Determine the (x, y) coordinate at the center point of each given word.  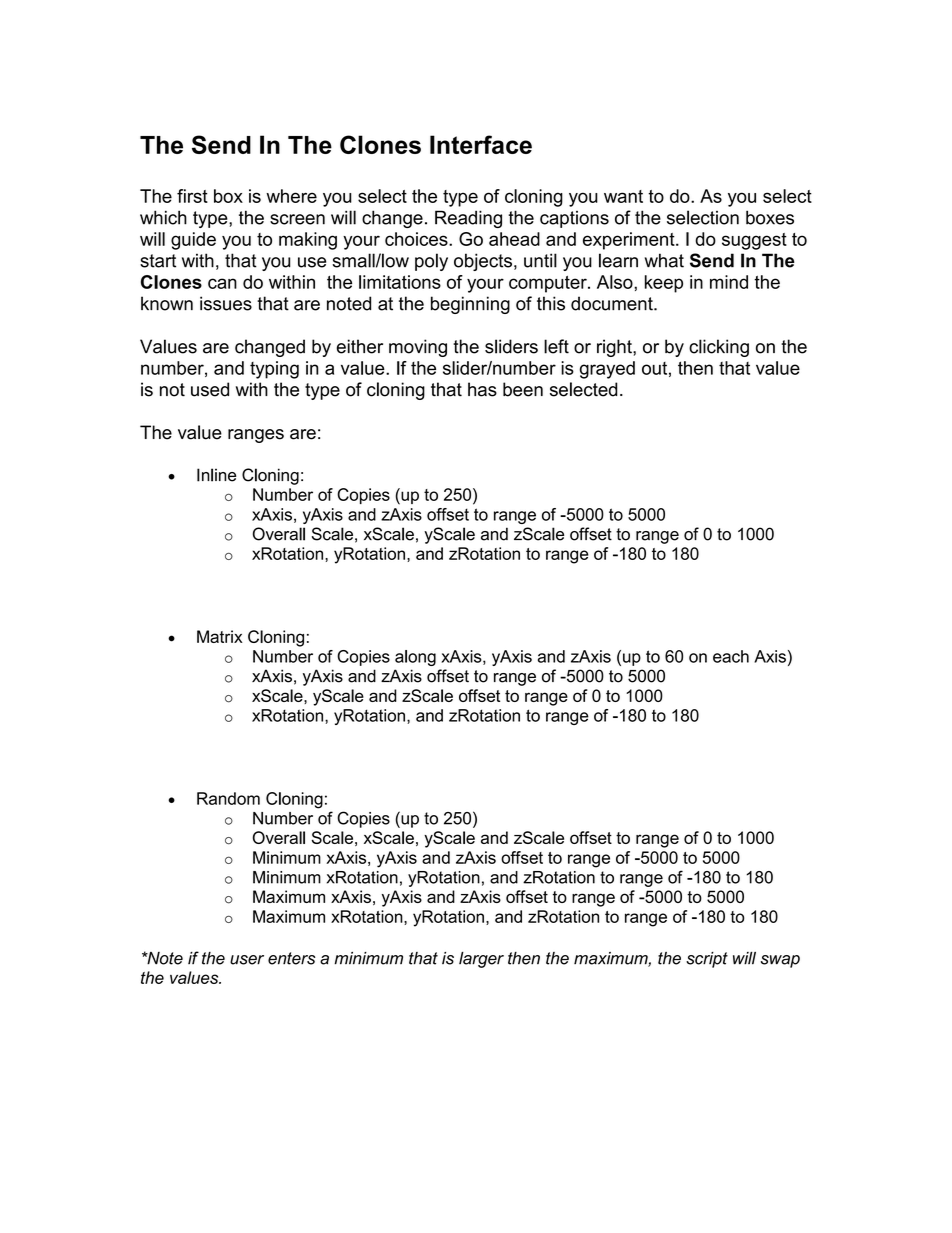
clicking (719, 348)
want (623, 196)
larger (481, 960)
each (731, 656)
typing (274, 370)
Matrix (219, 636)
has (482, 389)
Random (228, 798)
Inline (216, 475)
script (707, 960)
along (415, 658)
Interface (481, 144)
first (192, 196)
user (247, 960)
